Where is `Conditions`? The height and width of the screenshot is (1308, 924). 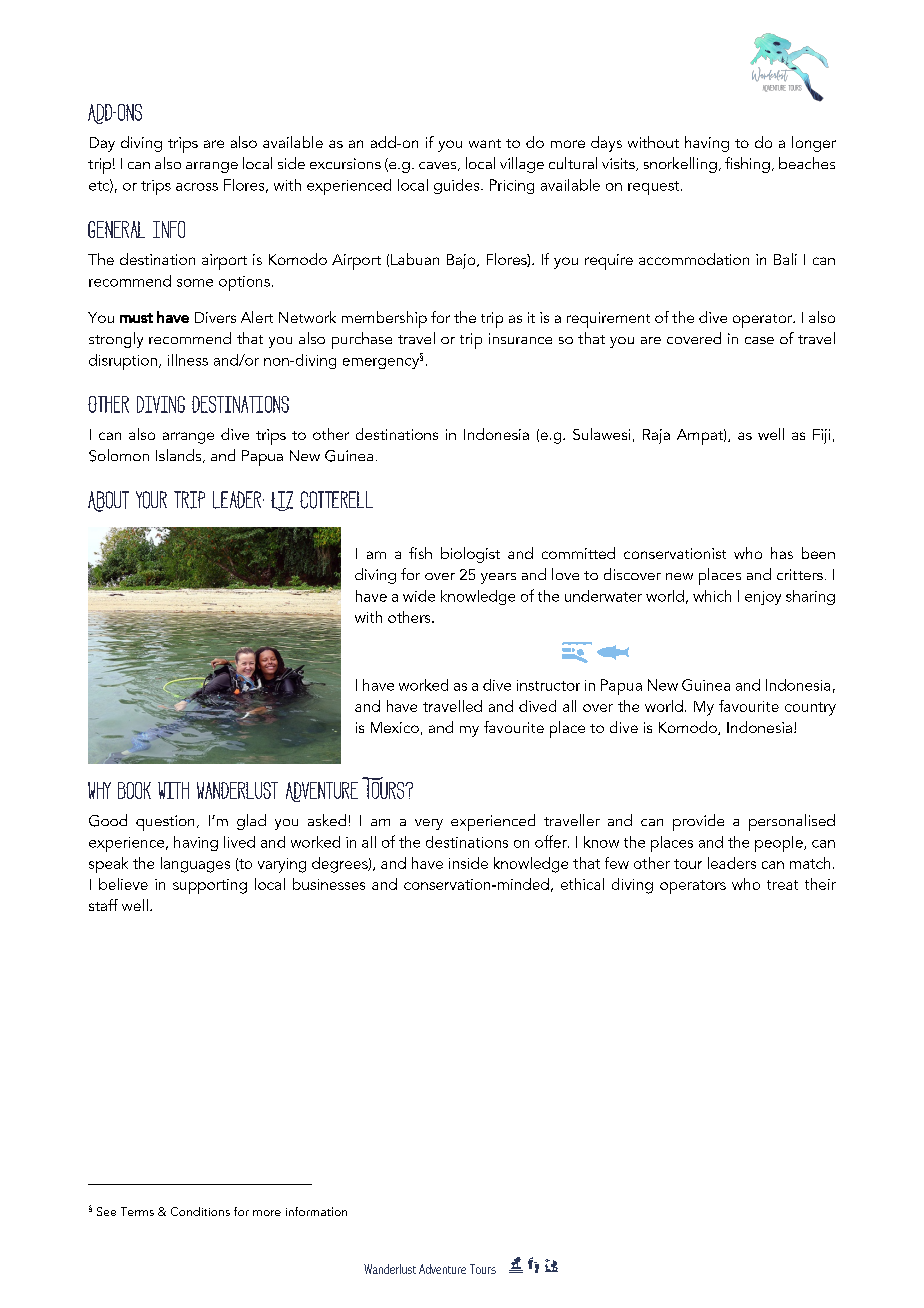 Conditions is located at coordinates (200, 1211).
